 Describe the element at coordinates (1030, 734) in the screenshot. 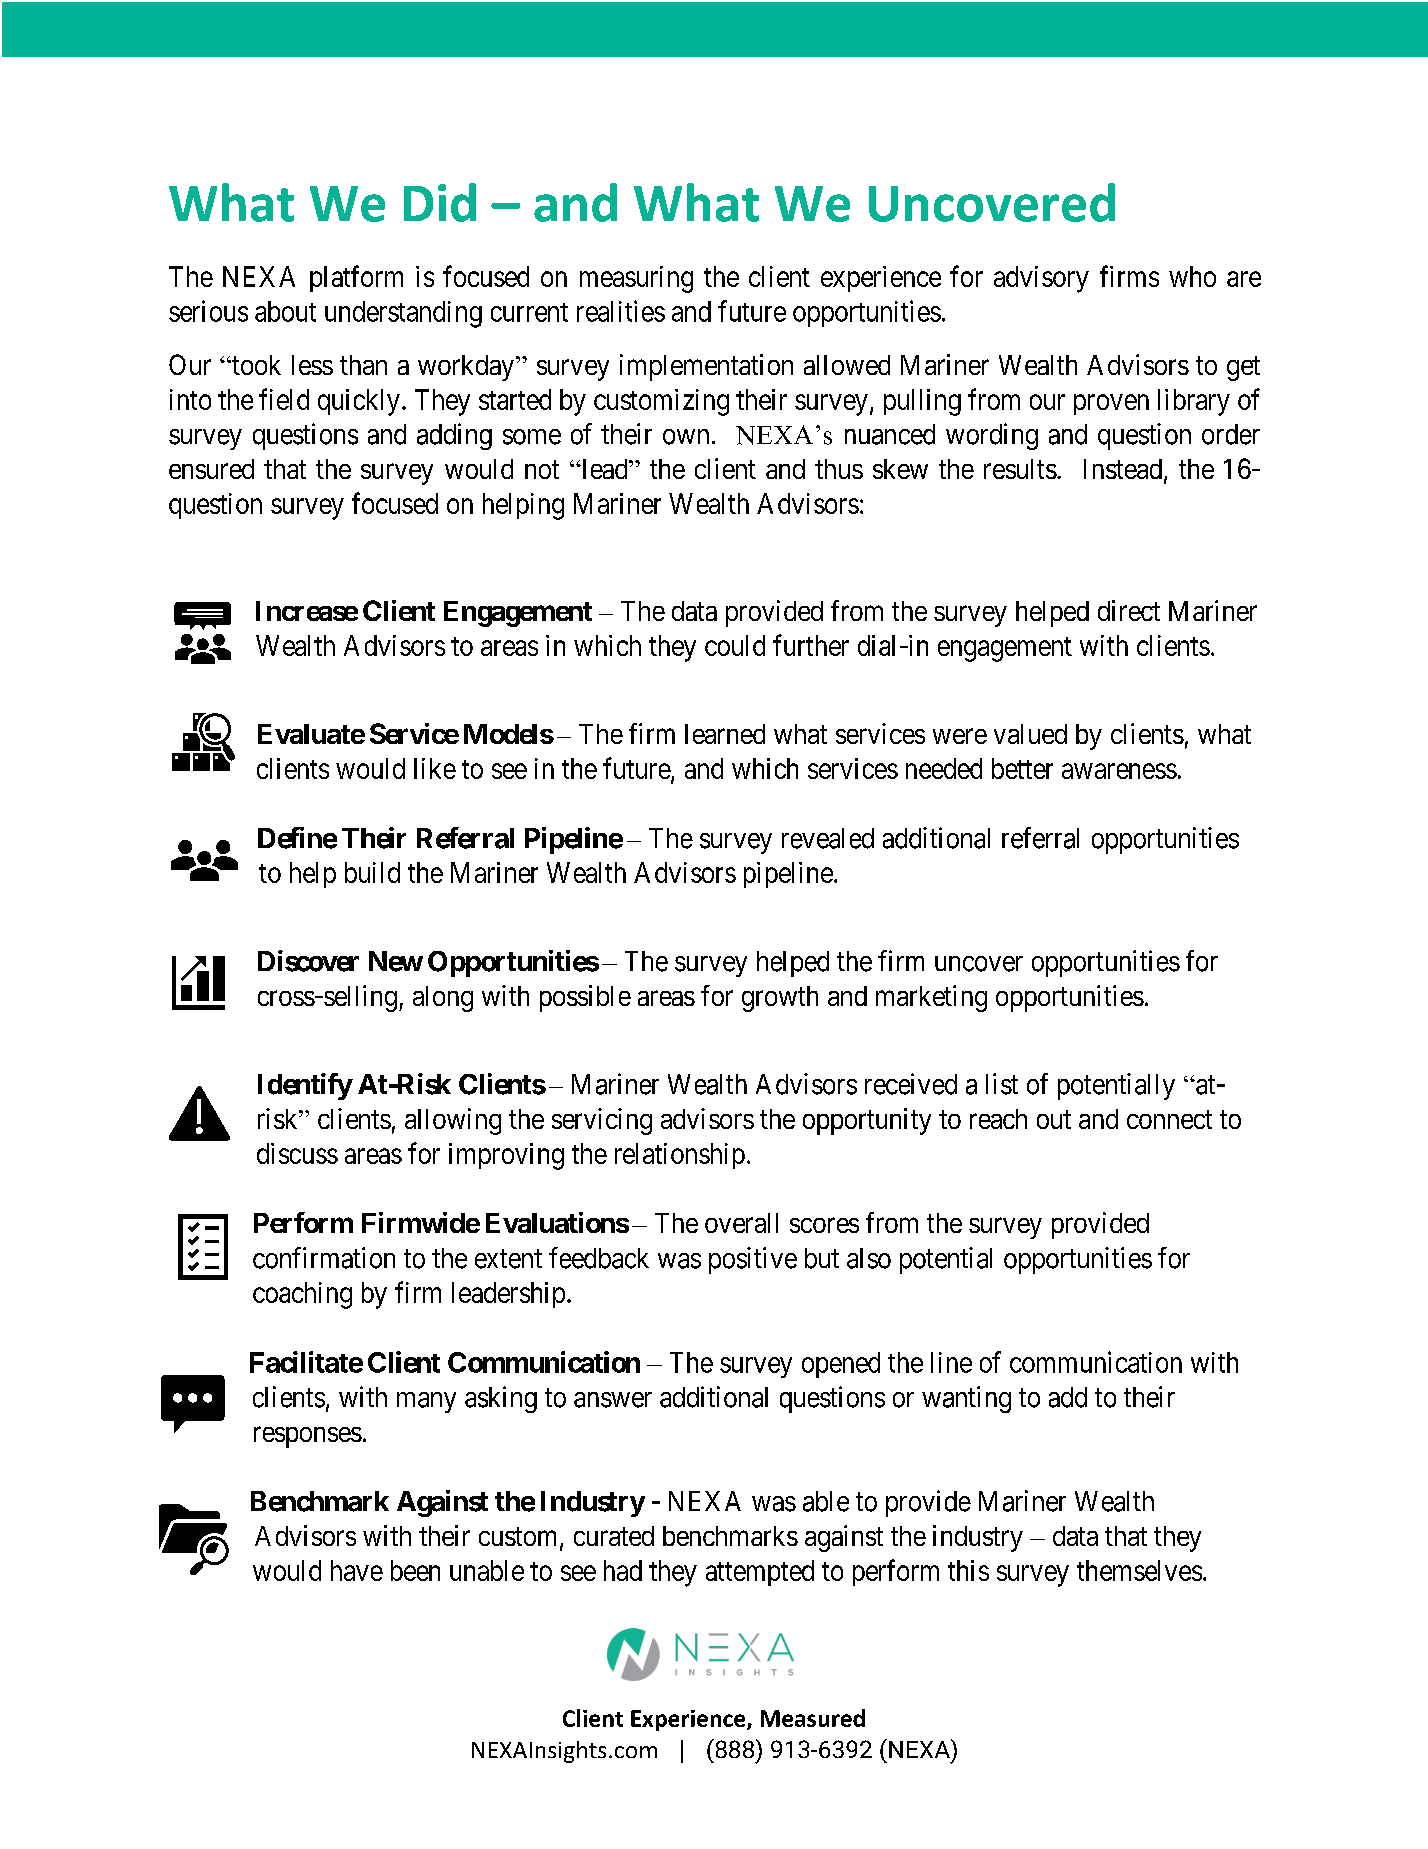

I see `valued` at that location.
